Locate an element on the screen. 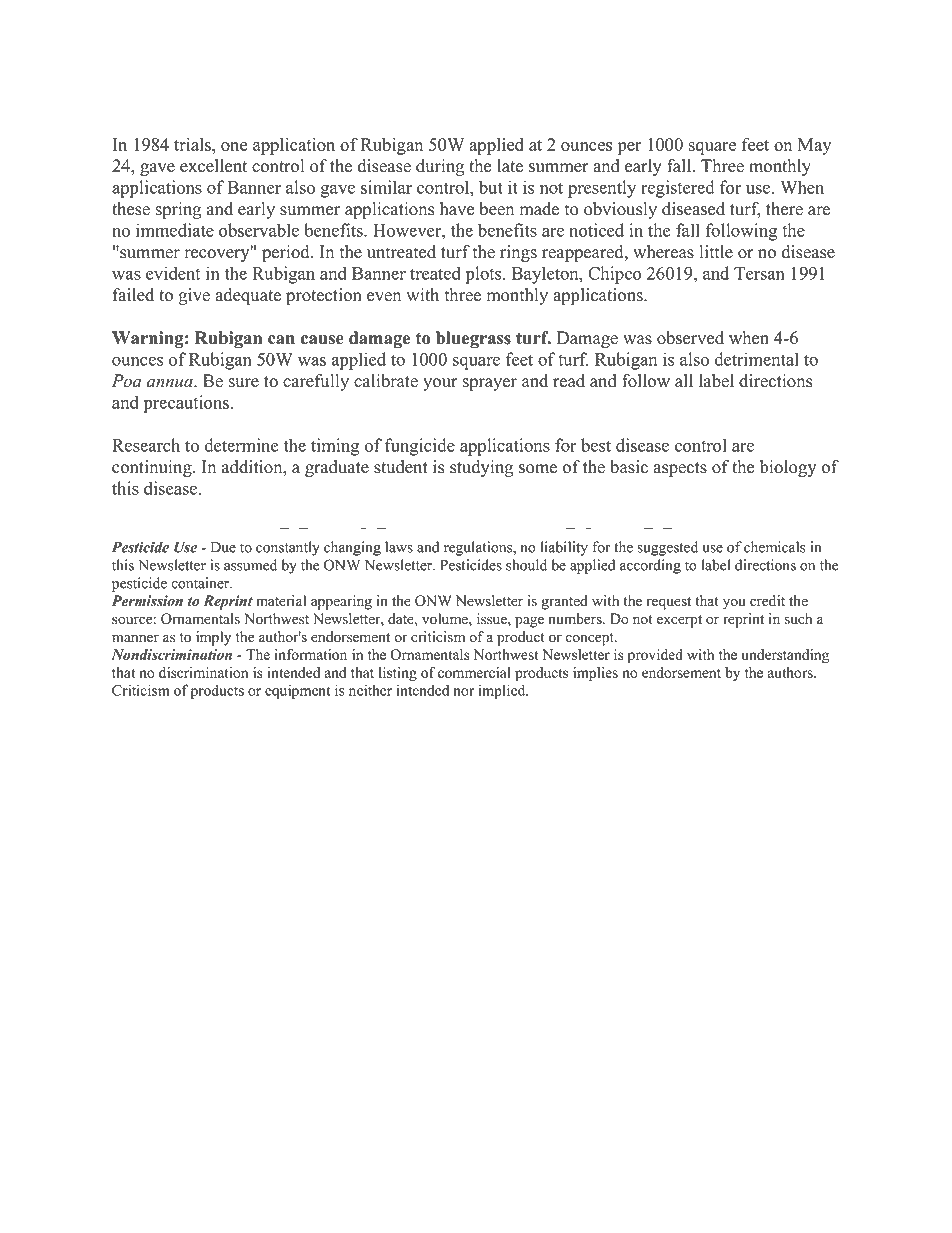 The image size is (952, 1233). registered is located at coordinates (677, 189).
